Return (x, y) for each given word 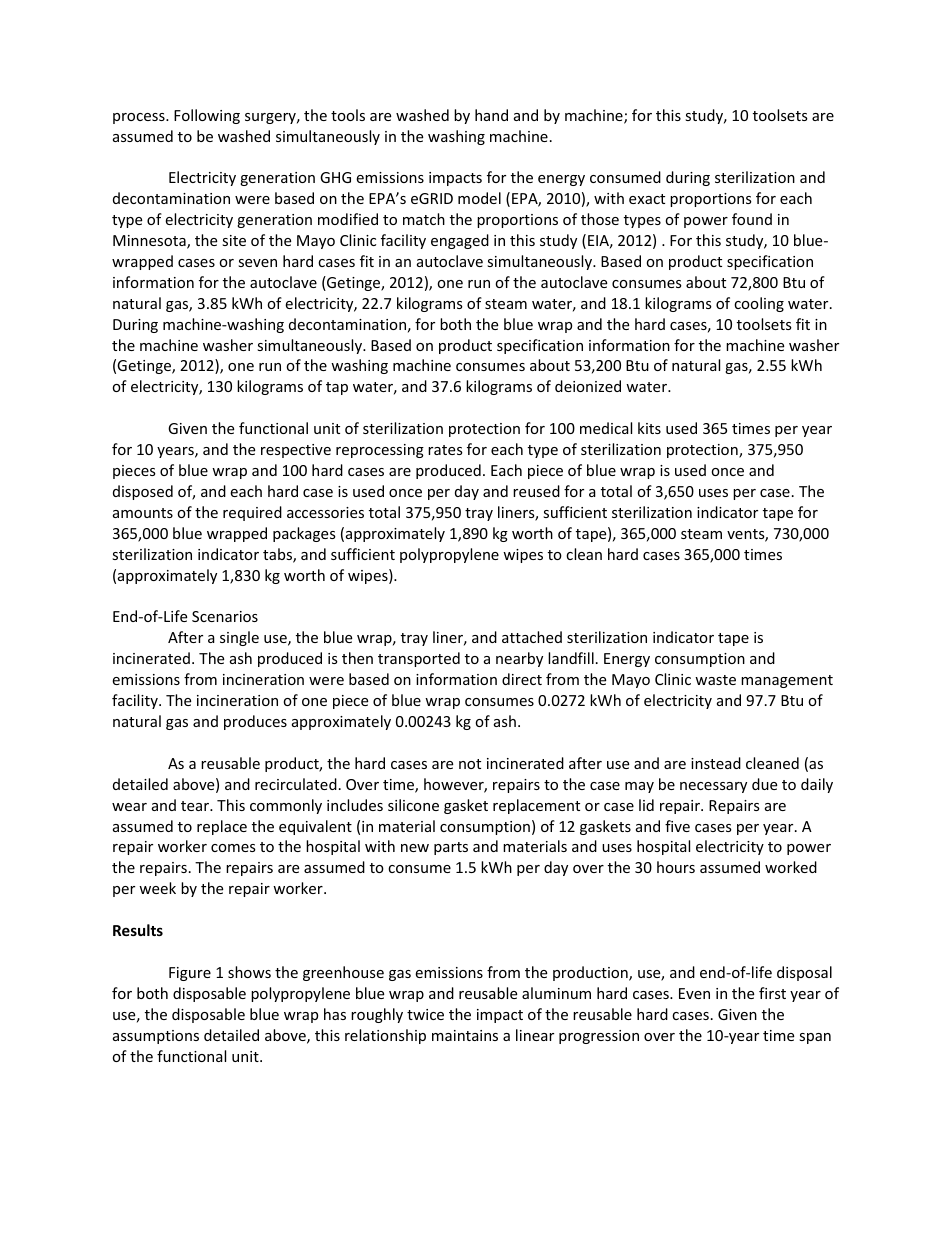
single (239, 638)
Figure (190, 974)
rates (445, 450)
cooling (759, 304)
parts (451, 848)
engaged (460, 241)
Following (207, 116)
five (677, 826)
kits (649, 428)
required (252, 513)
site (234, 240)
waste (715, 680)
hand (491, 115)
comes (233, 848)
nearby (519, 659)
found (752, 219)
